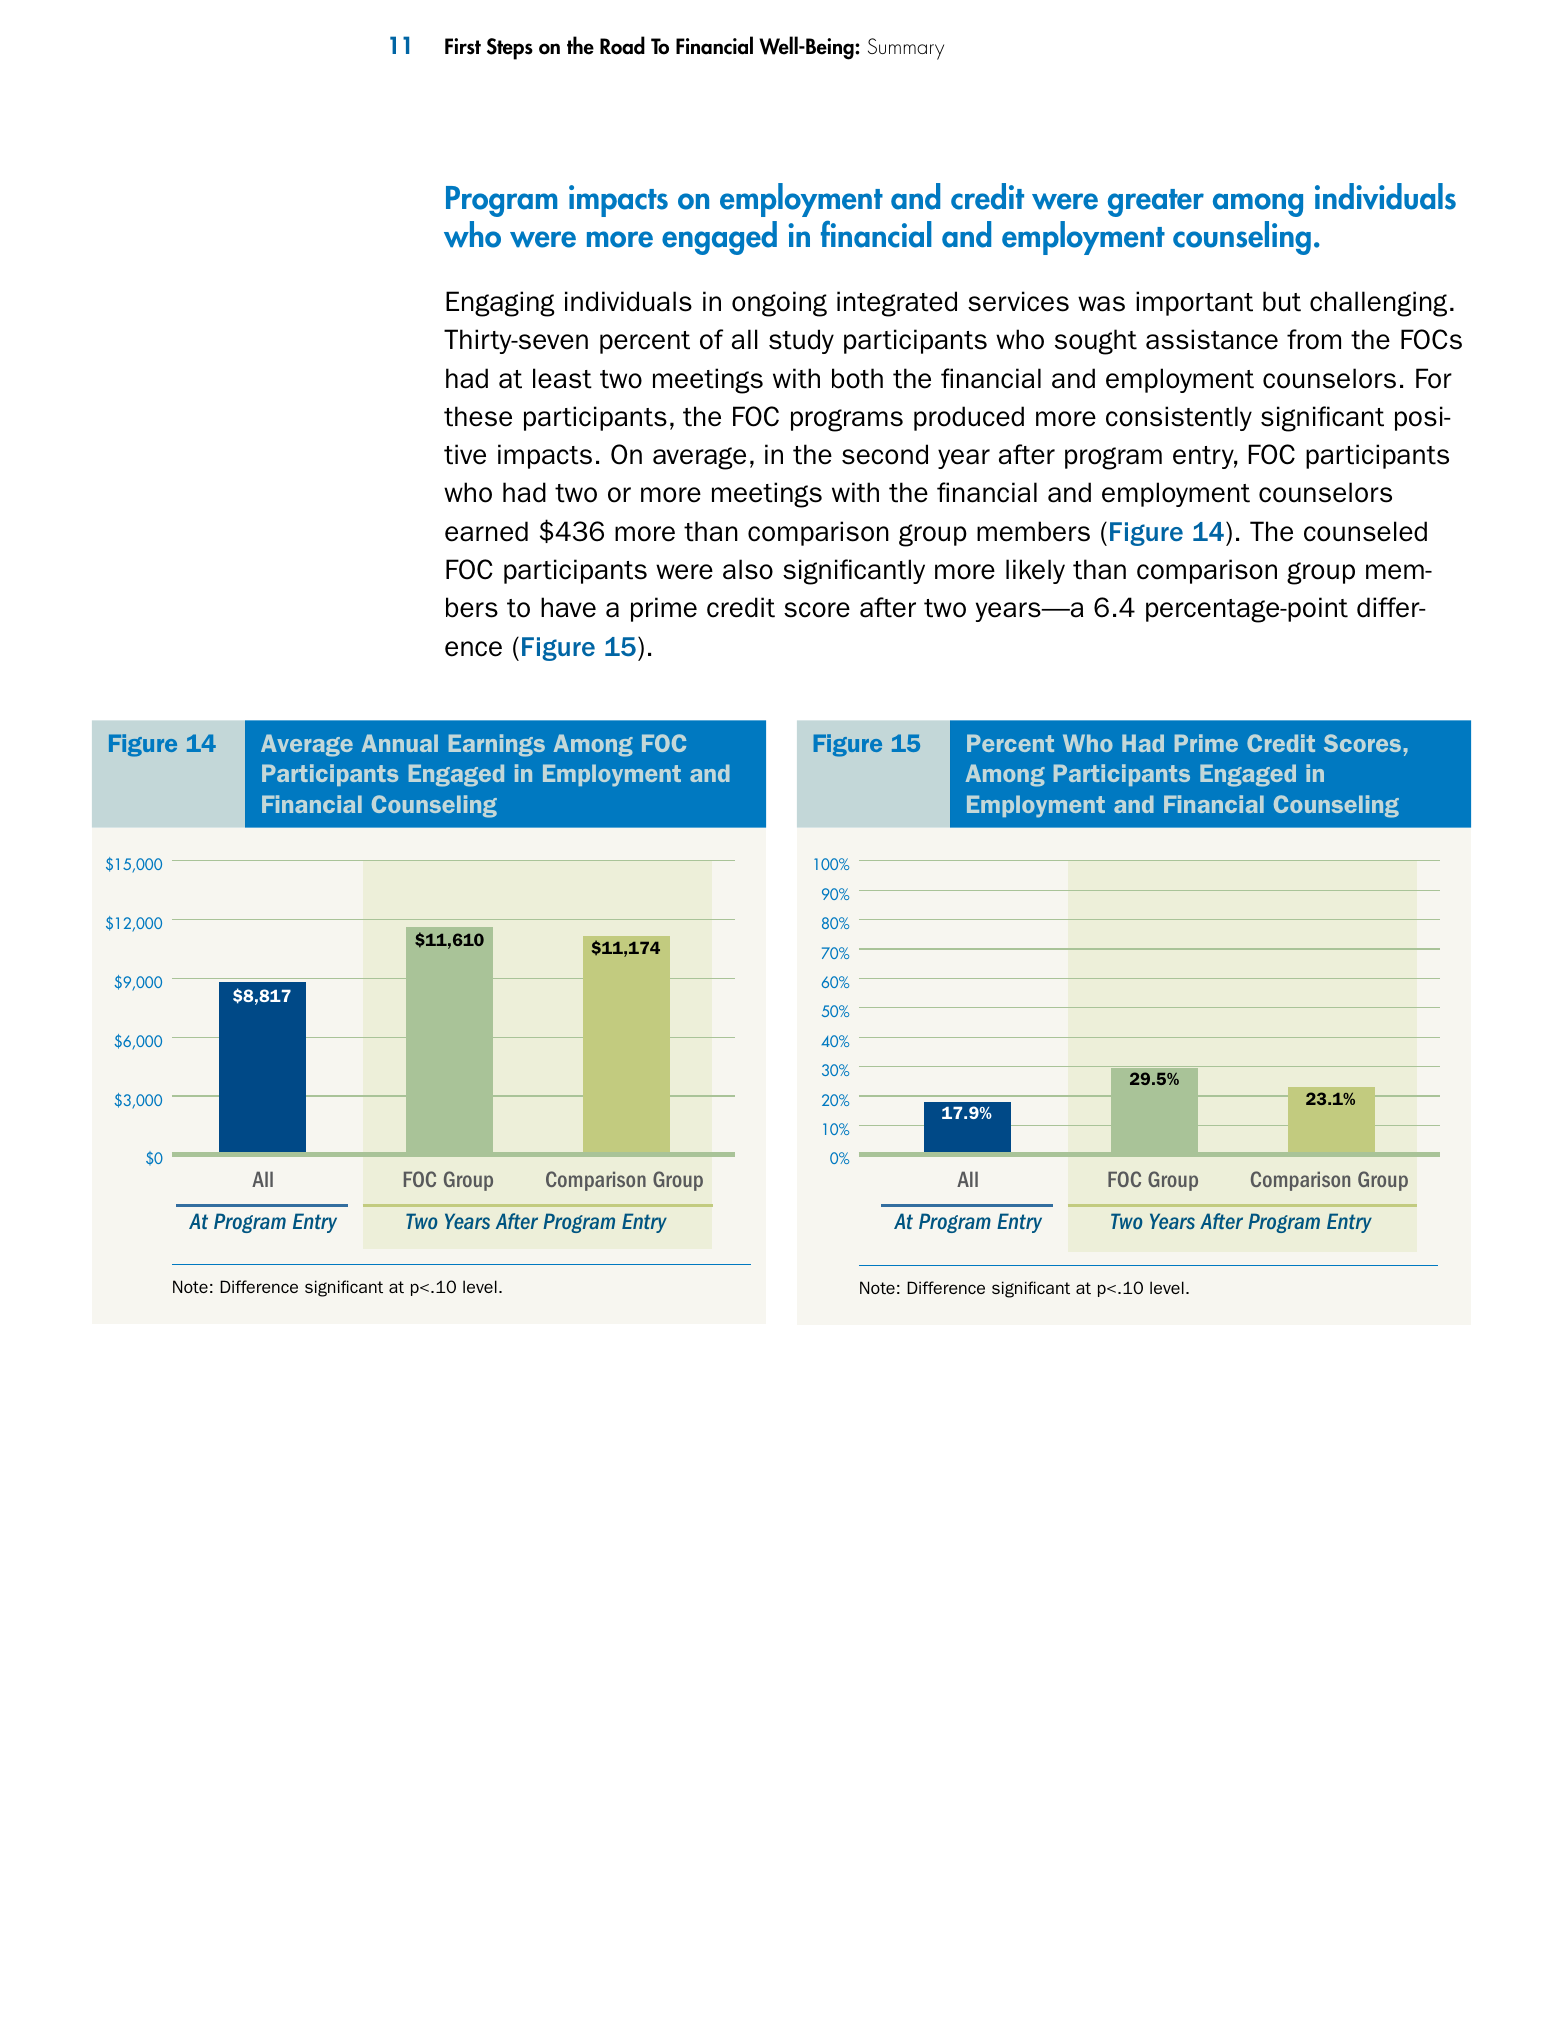  What do you see at coordinates (1156, 203) in the page?
I see `greater` at bounding box center [1156, 203].
